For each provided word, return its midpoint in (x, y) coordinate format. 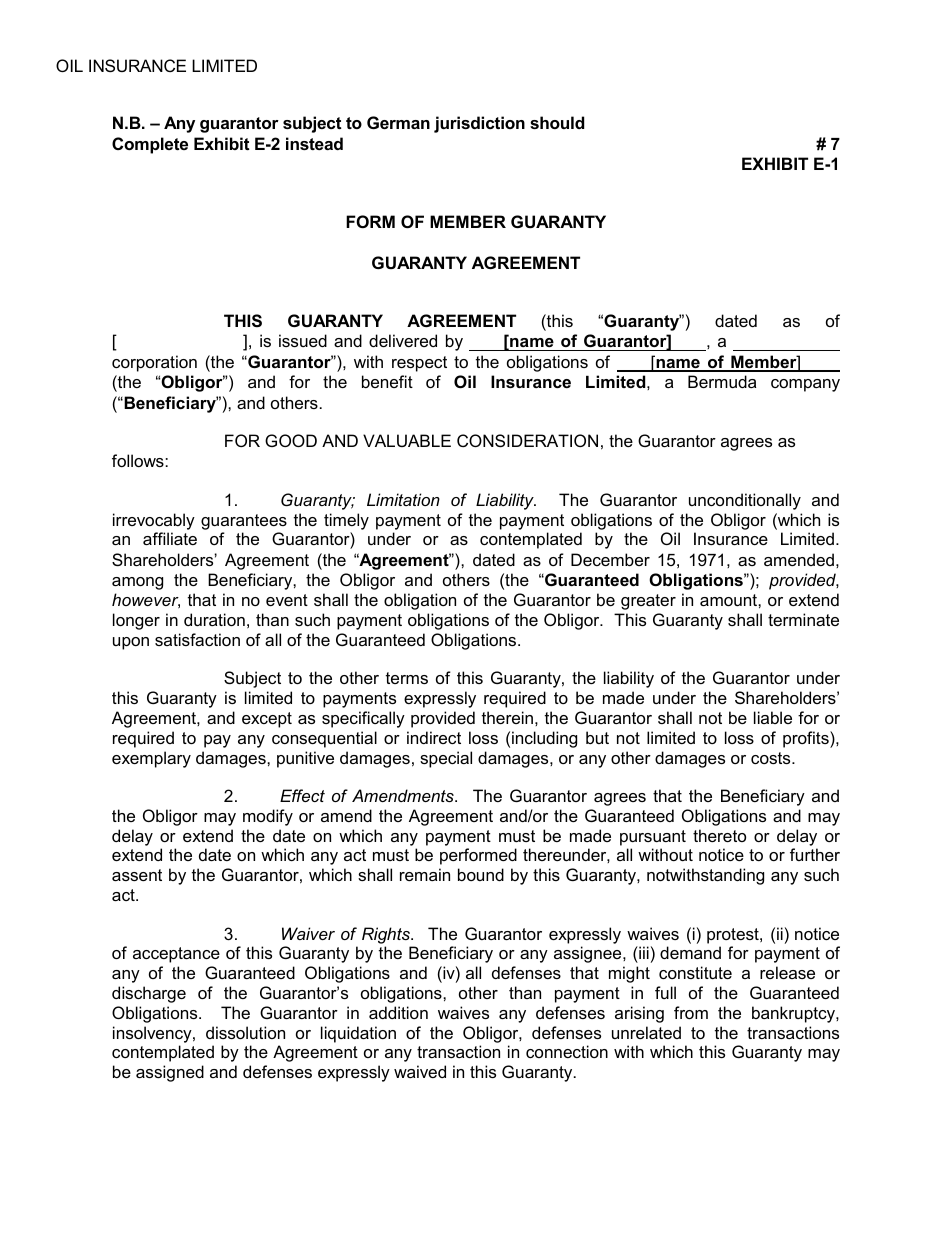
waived (420, 1071)
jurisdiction (479, 124)
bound (481, 874)
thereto (719, 835)
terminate (803, 619)
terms (407, 678)
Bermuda (722, 381)
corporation (154, 363)
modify (268, 817)
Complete (150, 145)
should (557, 122)
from (691, 1012)
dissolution (245, 1032)
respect (419, 364)
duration (214, 619)
